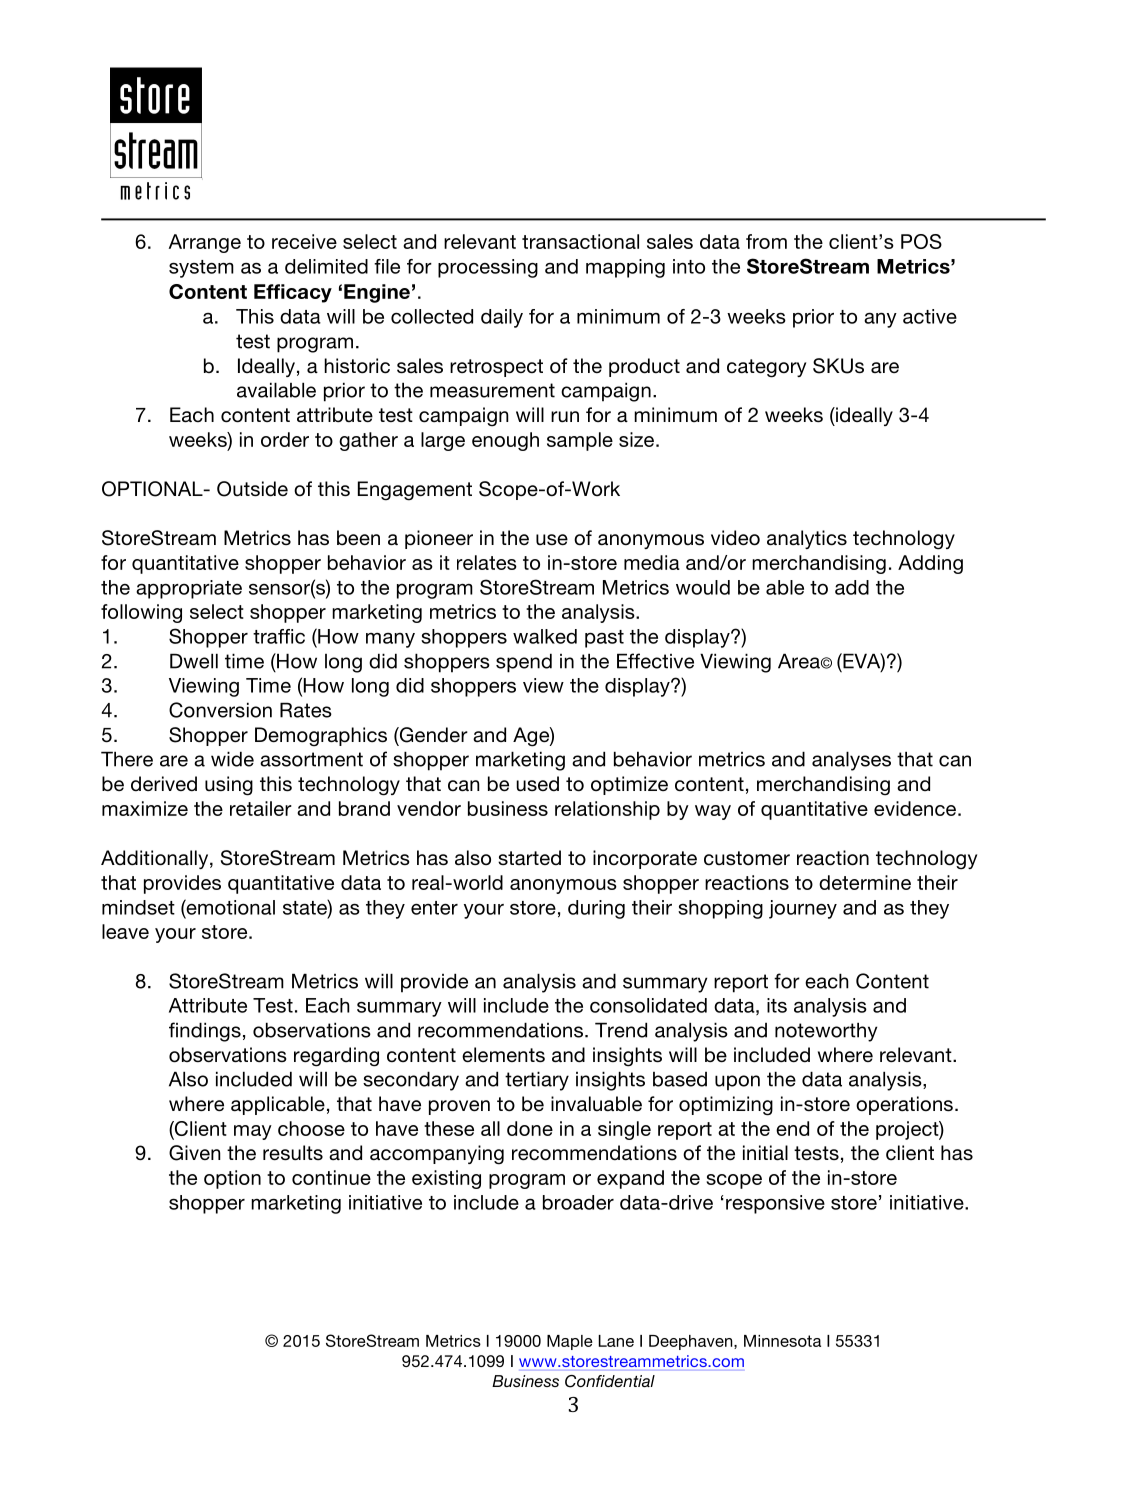 This image has height=1485, width=1147. What do you see at coordinates (487, 562) in the image?
I see `relates` at bounding box center [487, 562].
